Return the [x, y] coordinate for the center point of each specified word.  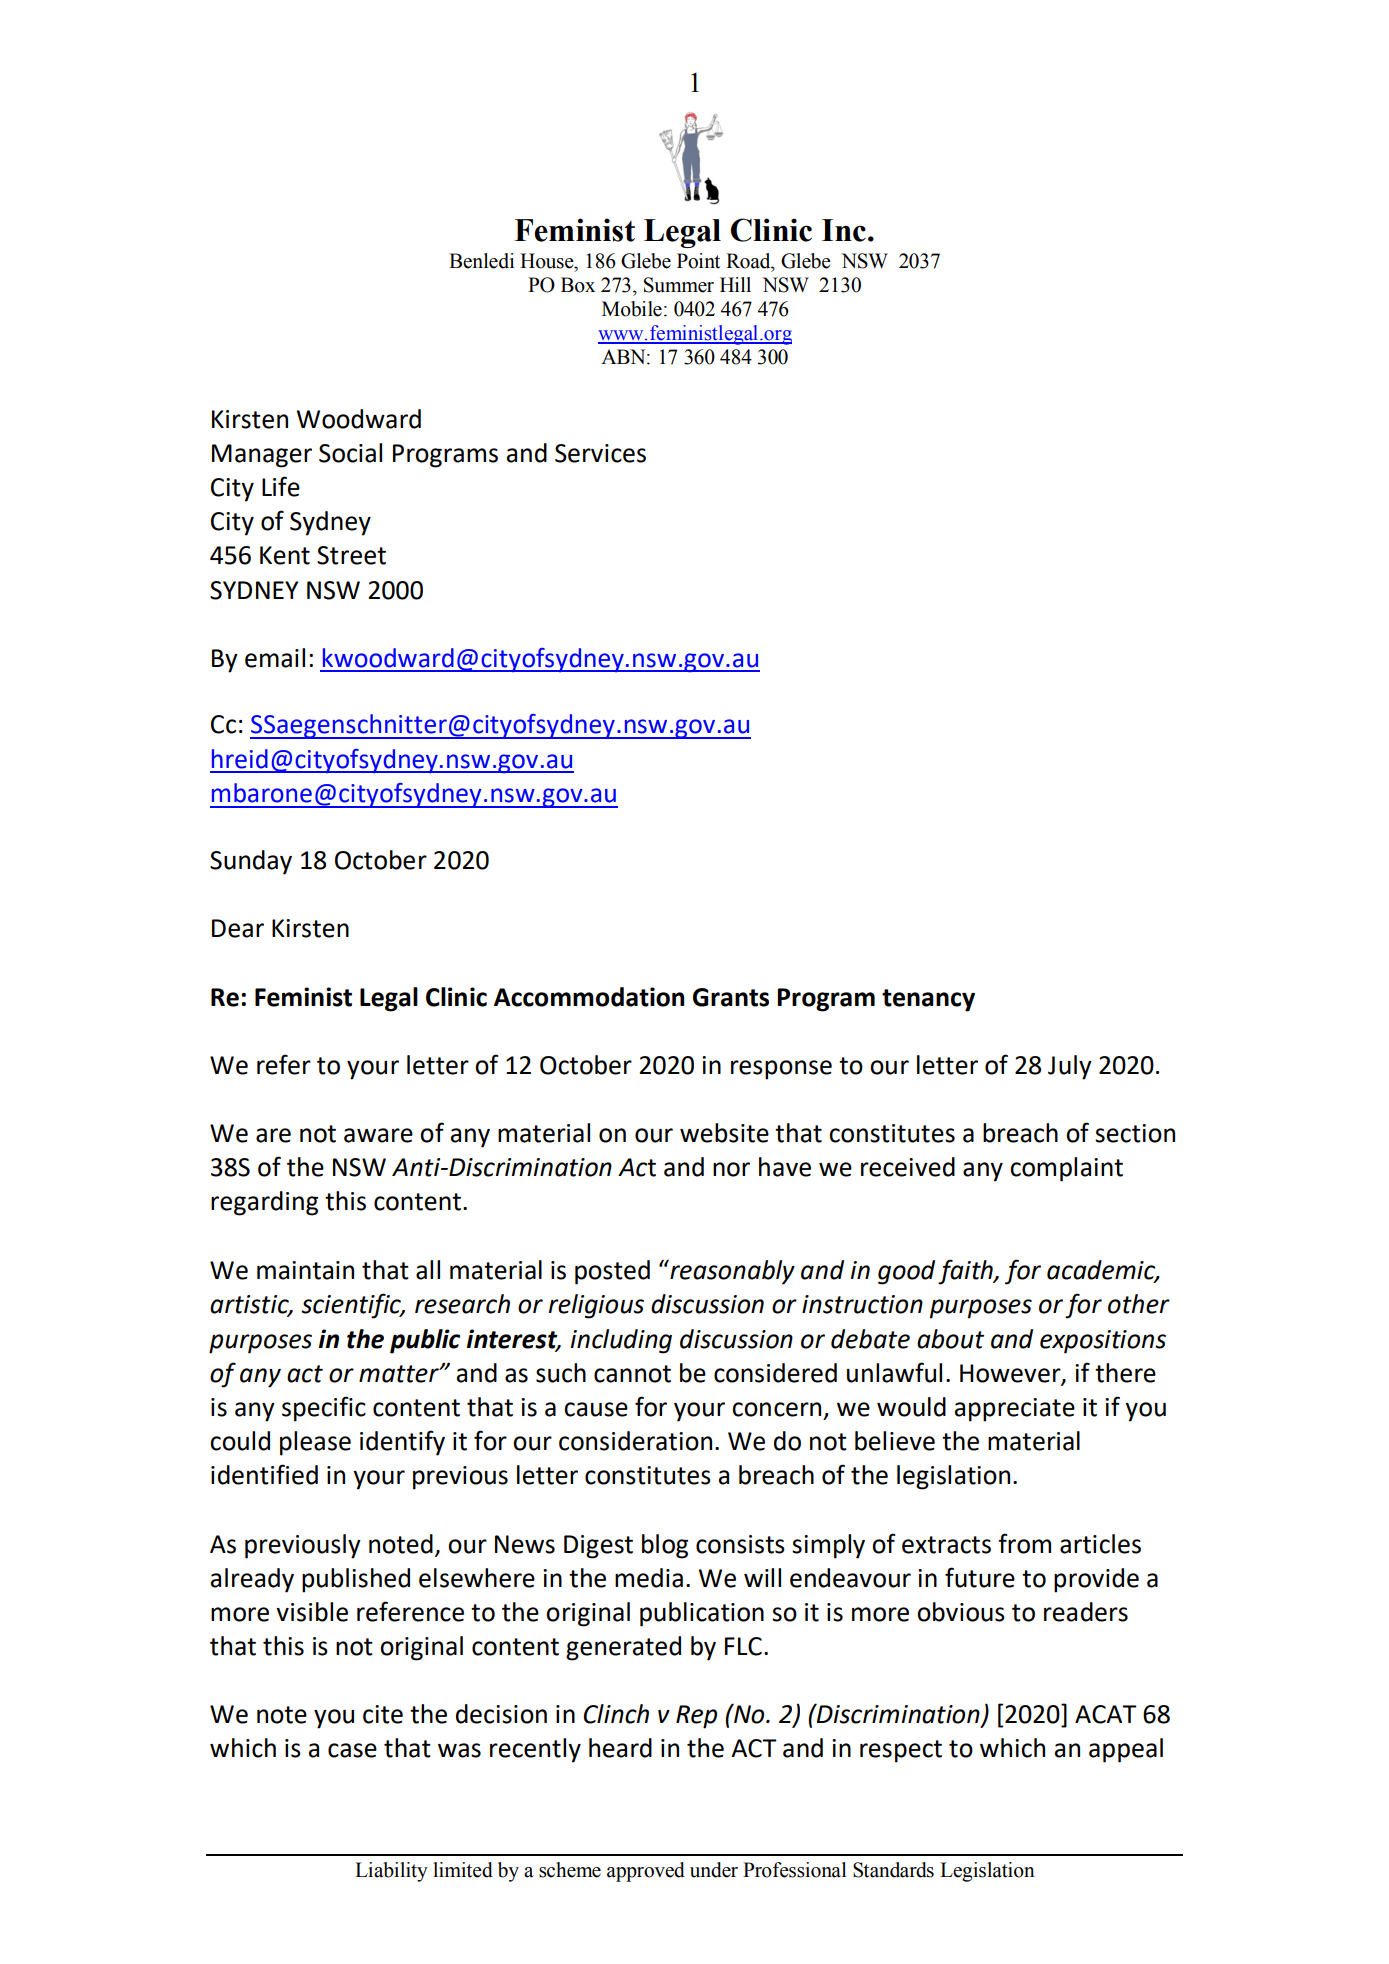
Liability [391, 1872]
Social [350, 453]
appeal [1126, 1750]
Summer [679, 285]
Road [749, 261]
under [714, 1870]
